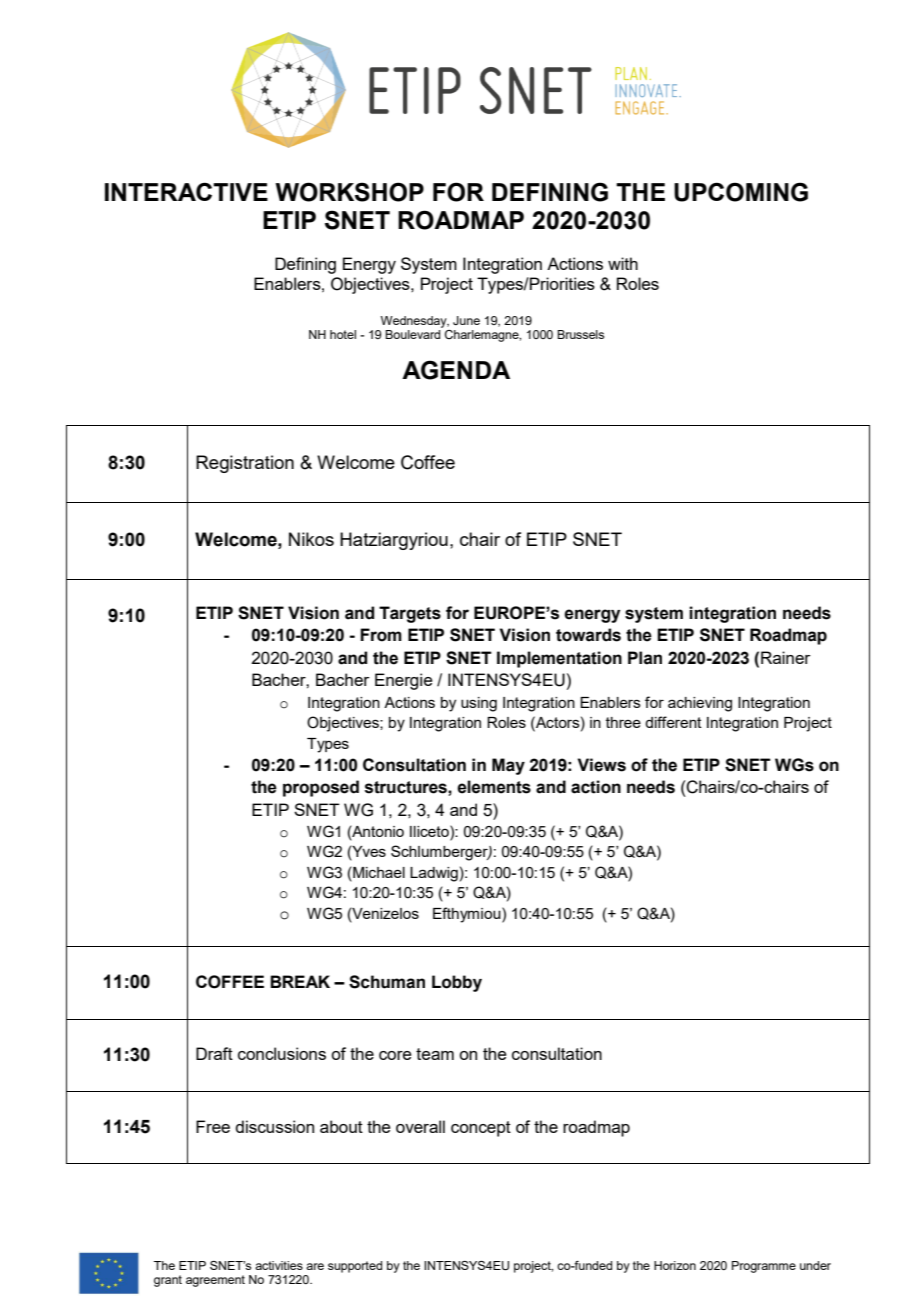  I want to click on Programme, so click(764, 1267).
